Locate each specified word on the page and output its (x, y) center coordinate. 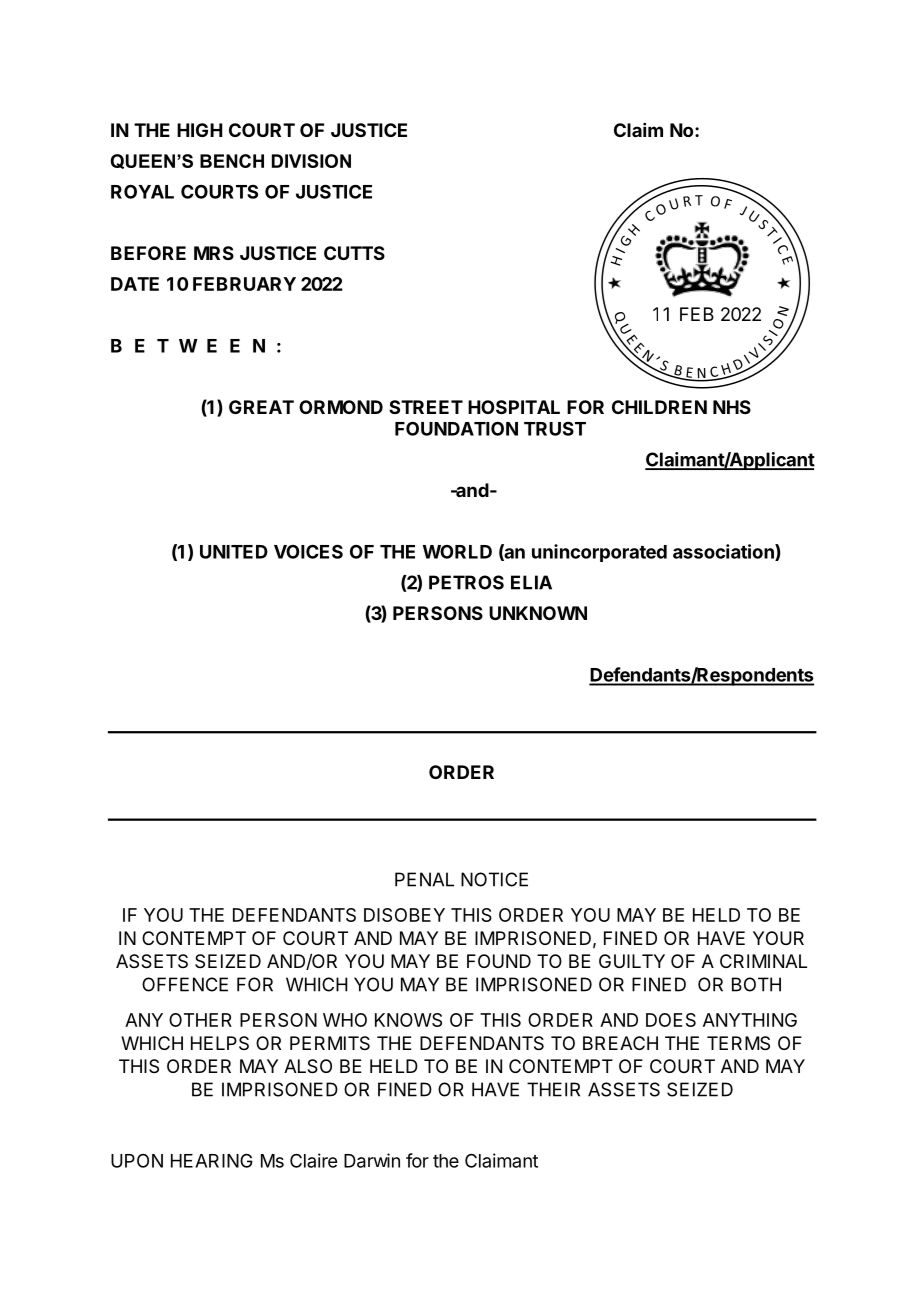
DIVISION (311, 161)
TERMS (738, 1043)
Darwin (372, 1160)
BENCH (232, 161)
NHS (732, 407)
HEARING (212, 1160)
